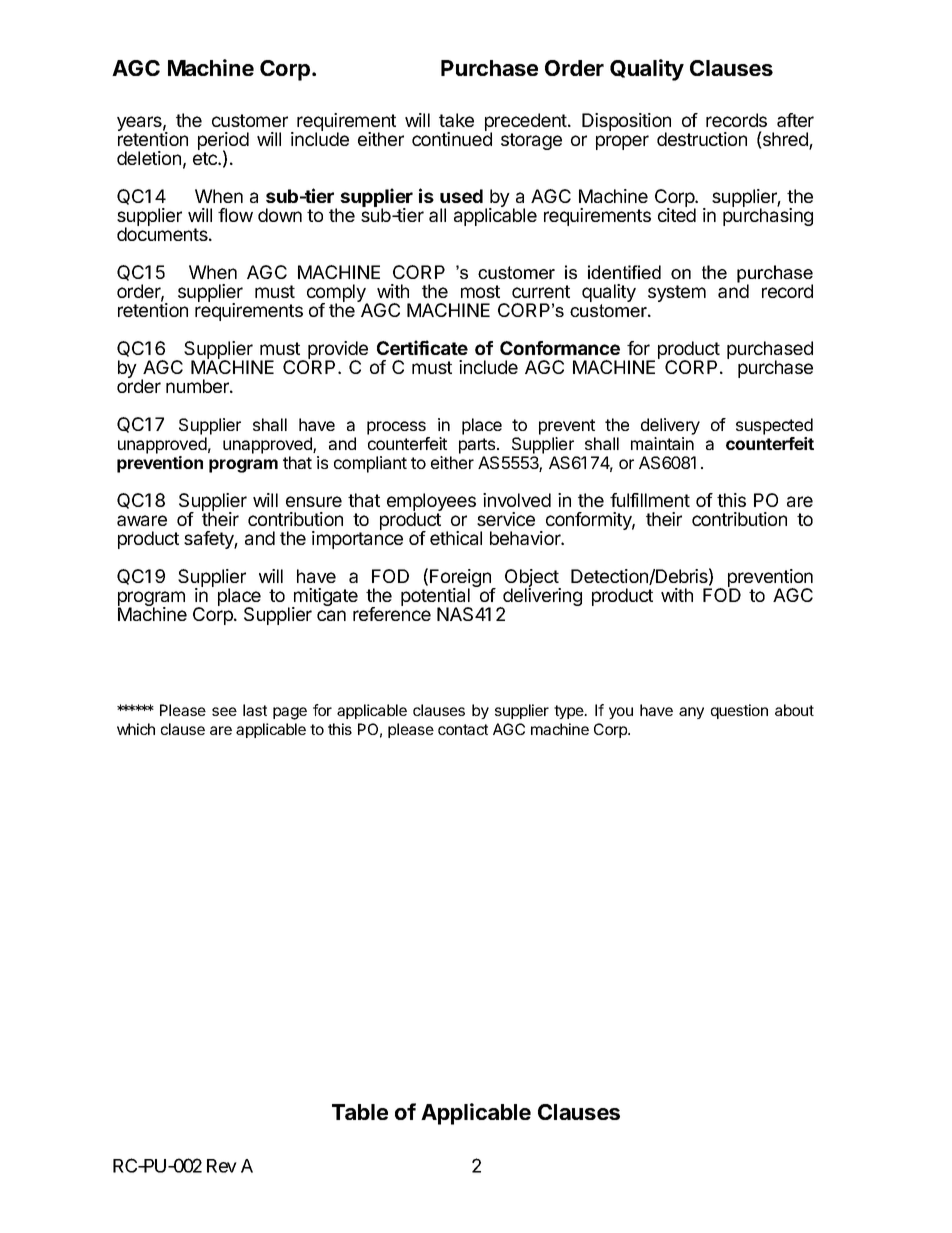 This page has height=1233, width=952. What do you see at coordinates (223, 142) in the page?
I see `period` at bounding box center [223, 142].
